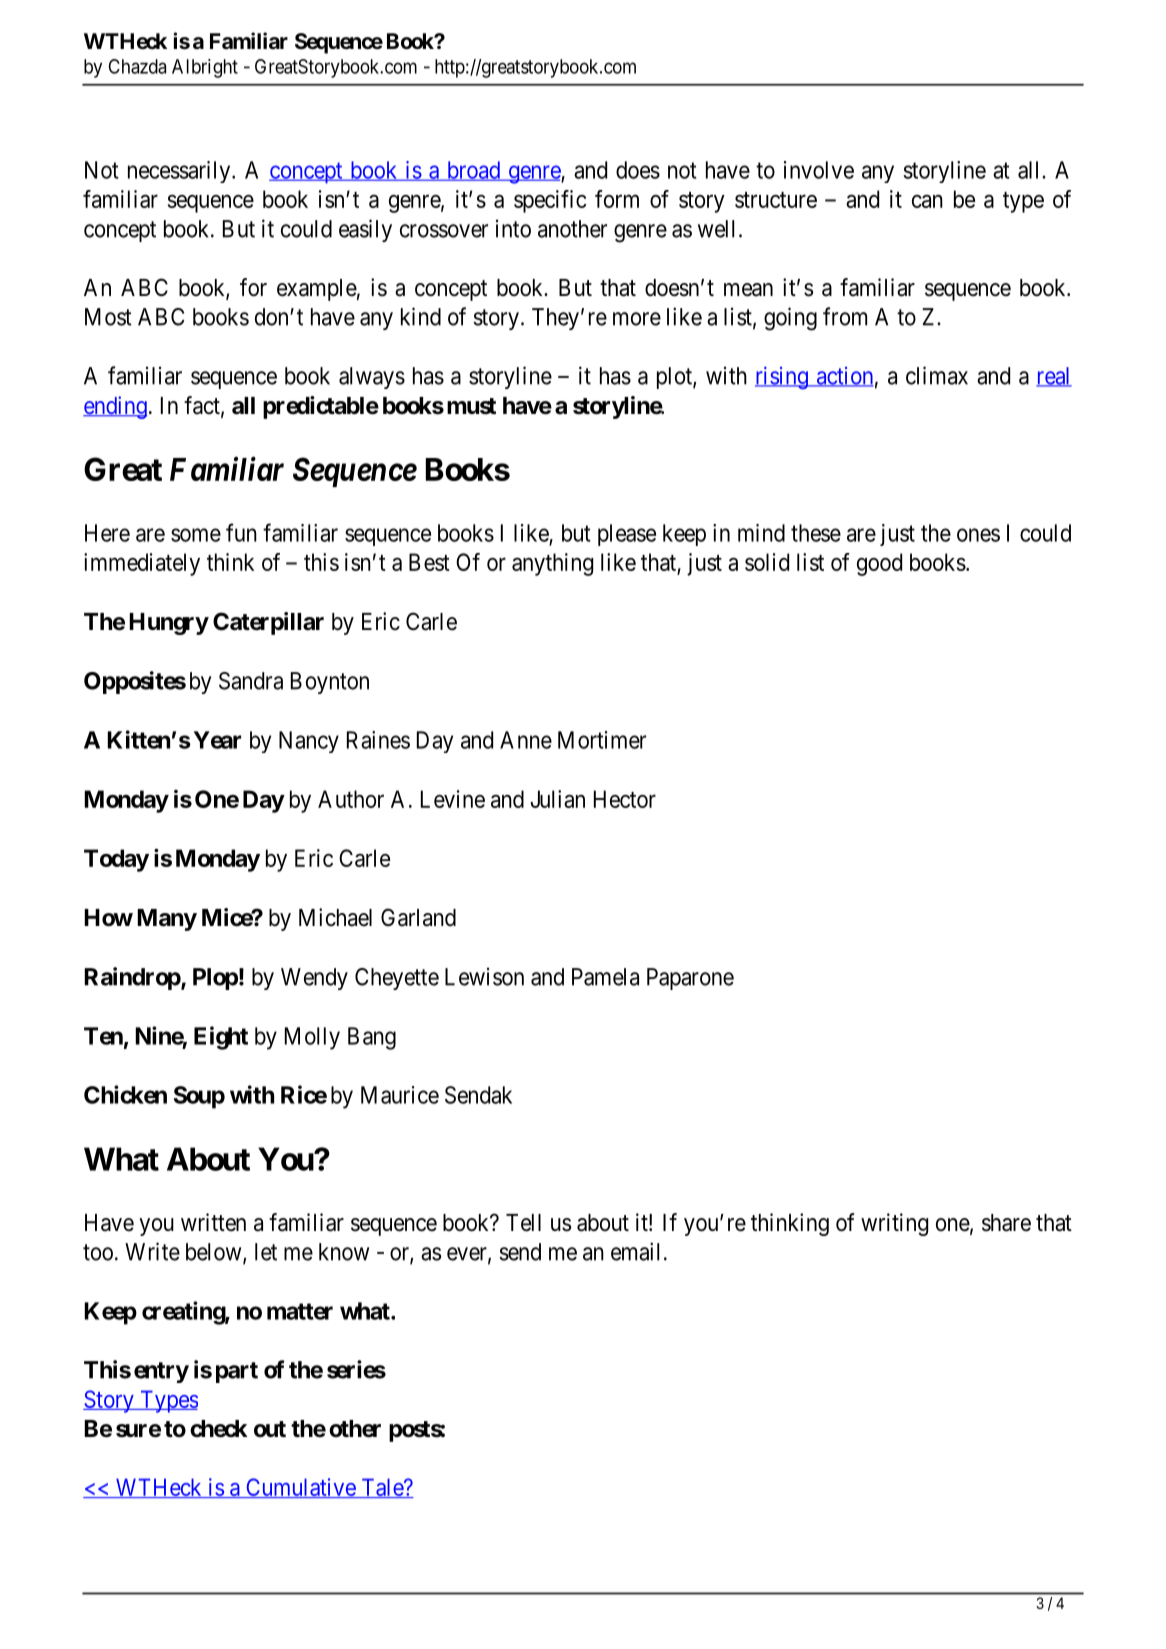 Image resolution: width=1166 pixels, height=1649 pixels. Describe the element at coordinates (205, 68) in the document. I see `Albright` at that location.
